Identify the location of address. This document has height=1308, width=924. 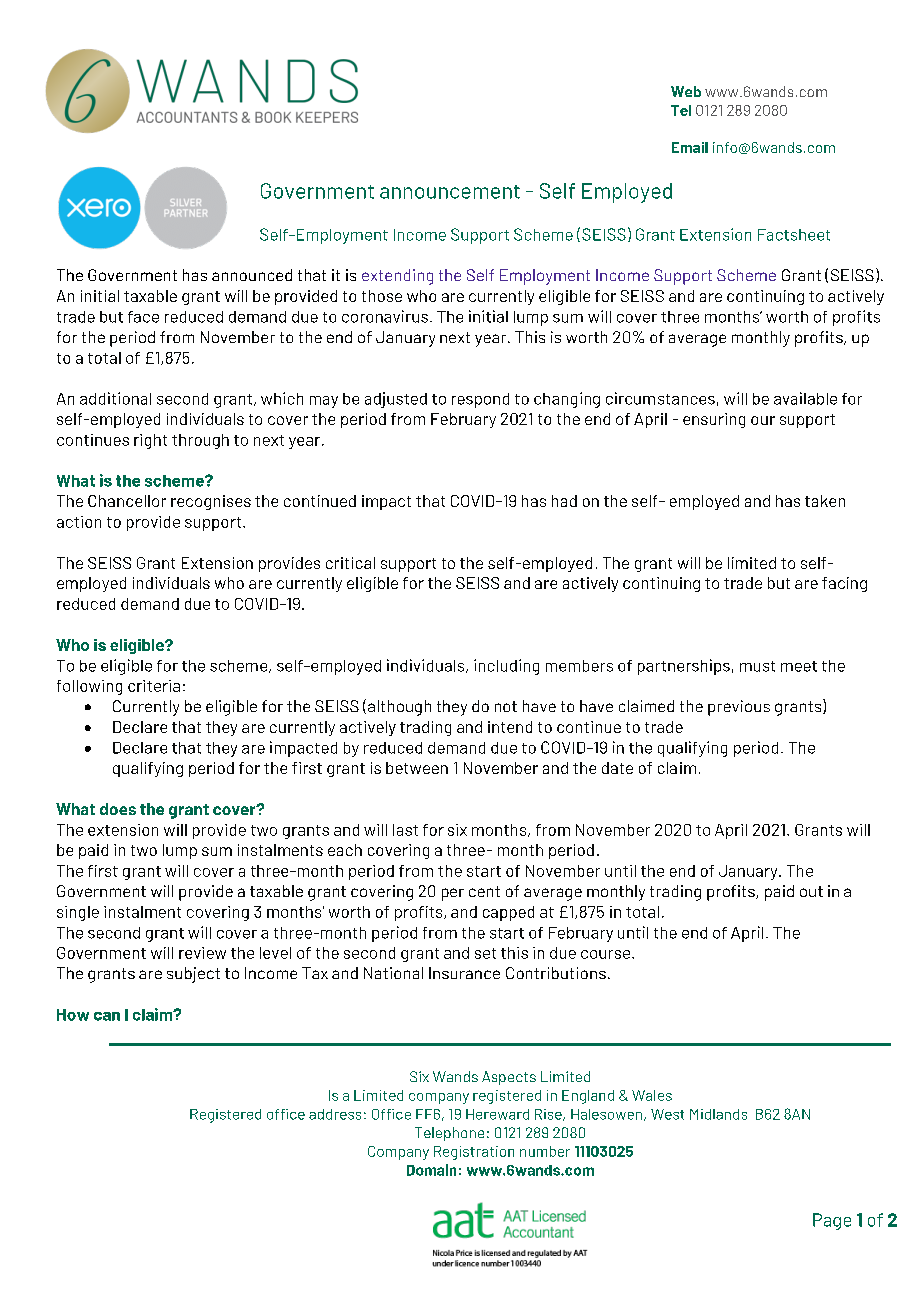
(335, 1114).
